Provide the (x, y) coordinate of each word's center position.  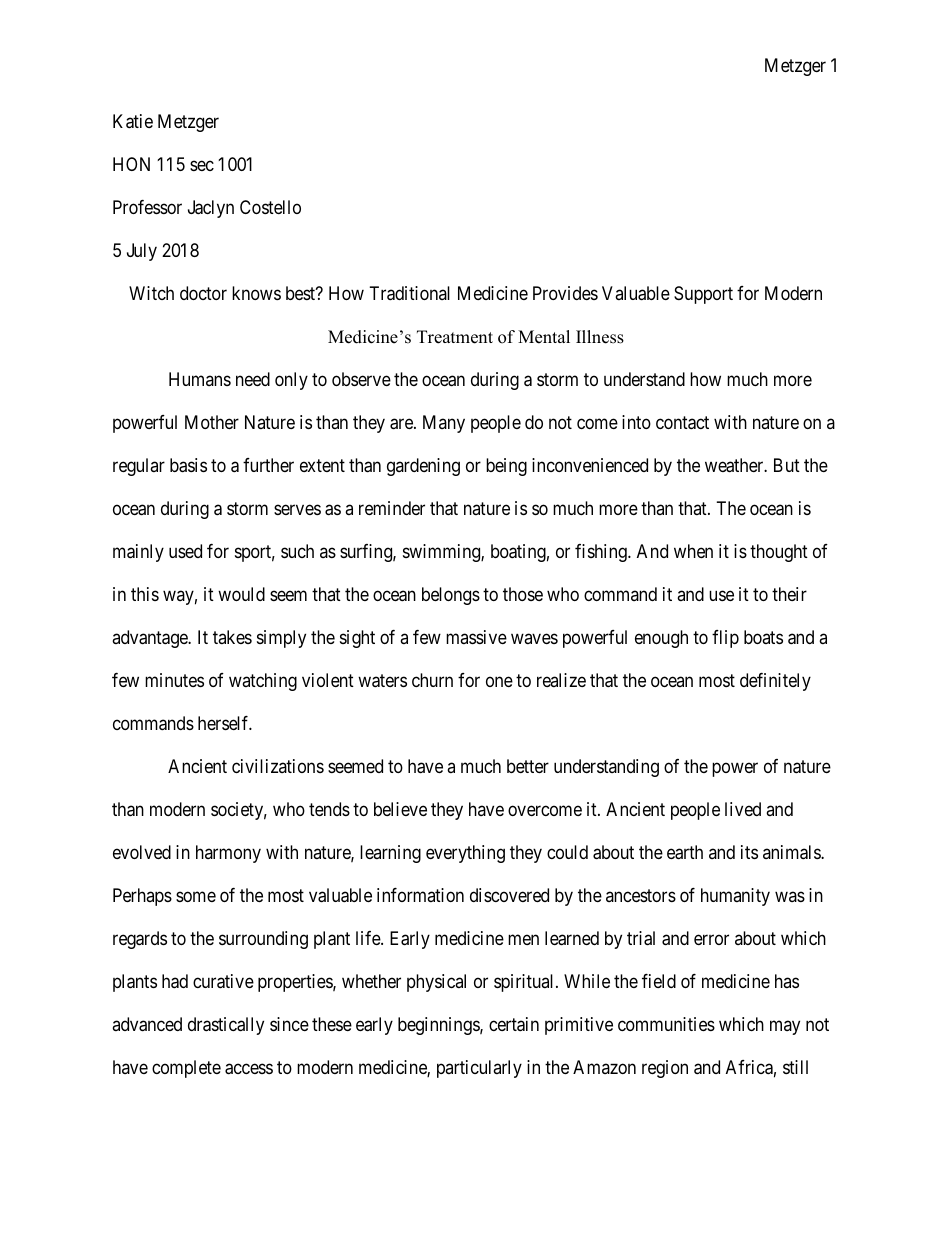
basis (188, 465)
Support (703, 295)
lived (743, 809)
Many (444, 424)
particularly (479, 1069)
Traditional (410, 293)
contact (682, 423)
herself (225, 723)
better (528, 766)
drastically (226, 1026)
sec (202, 166)
